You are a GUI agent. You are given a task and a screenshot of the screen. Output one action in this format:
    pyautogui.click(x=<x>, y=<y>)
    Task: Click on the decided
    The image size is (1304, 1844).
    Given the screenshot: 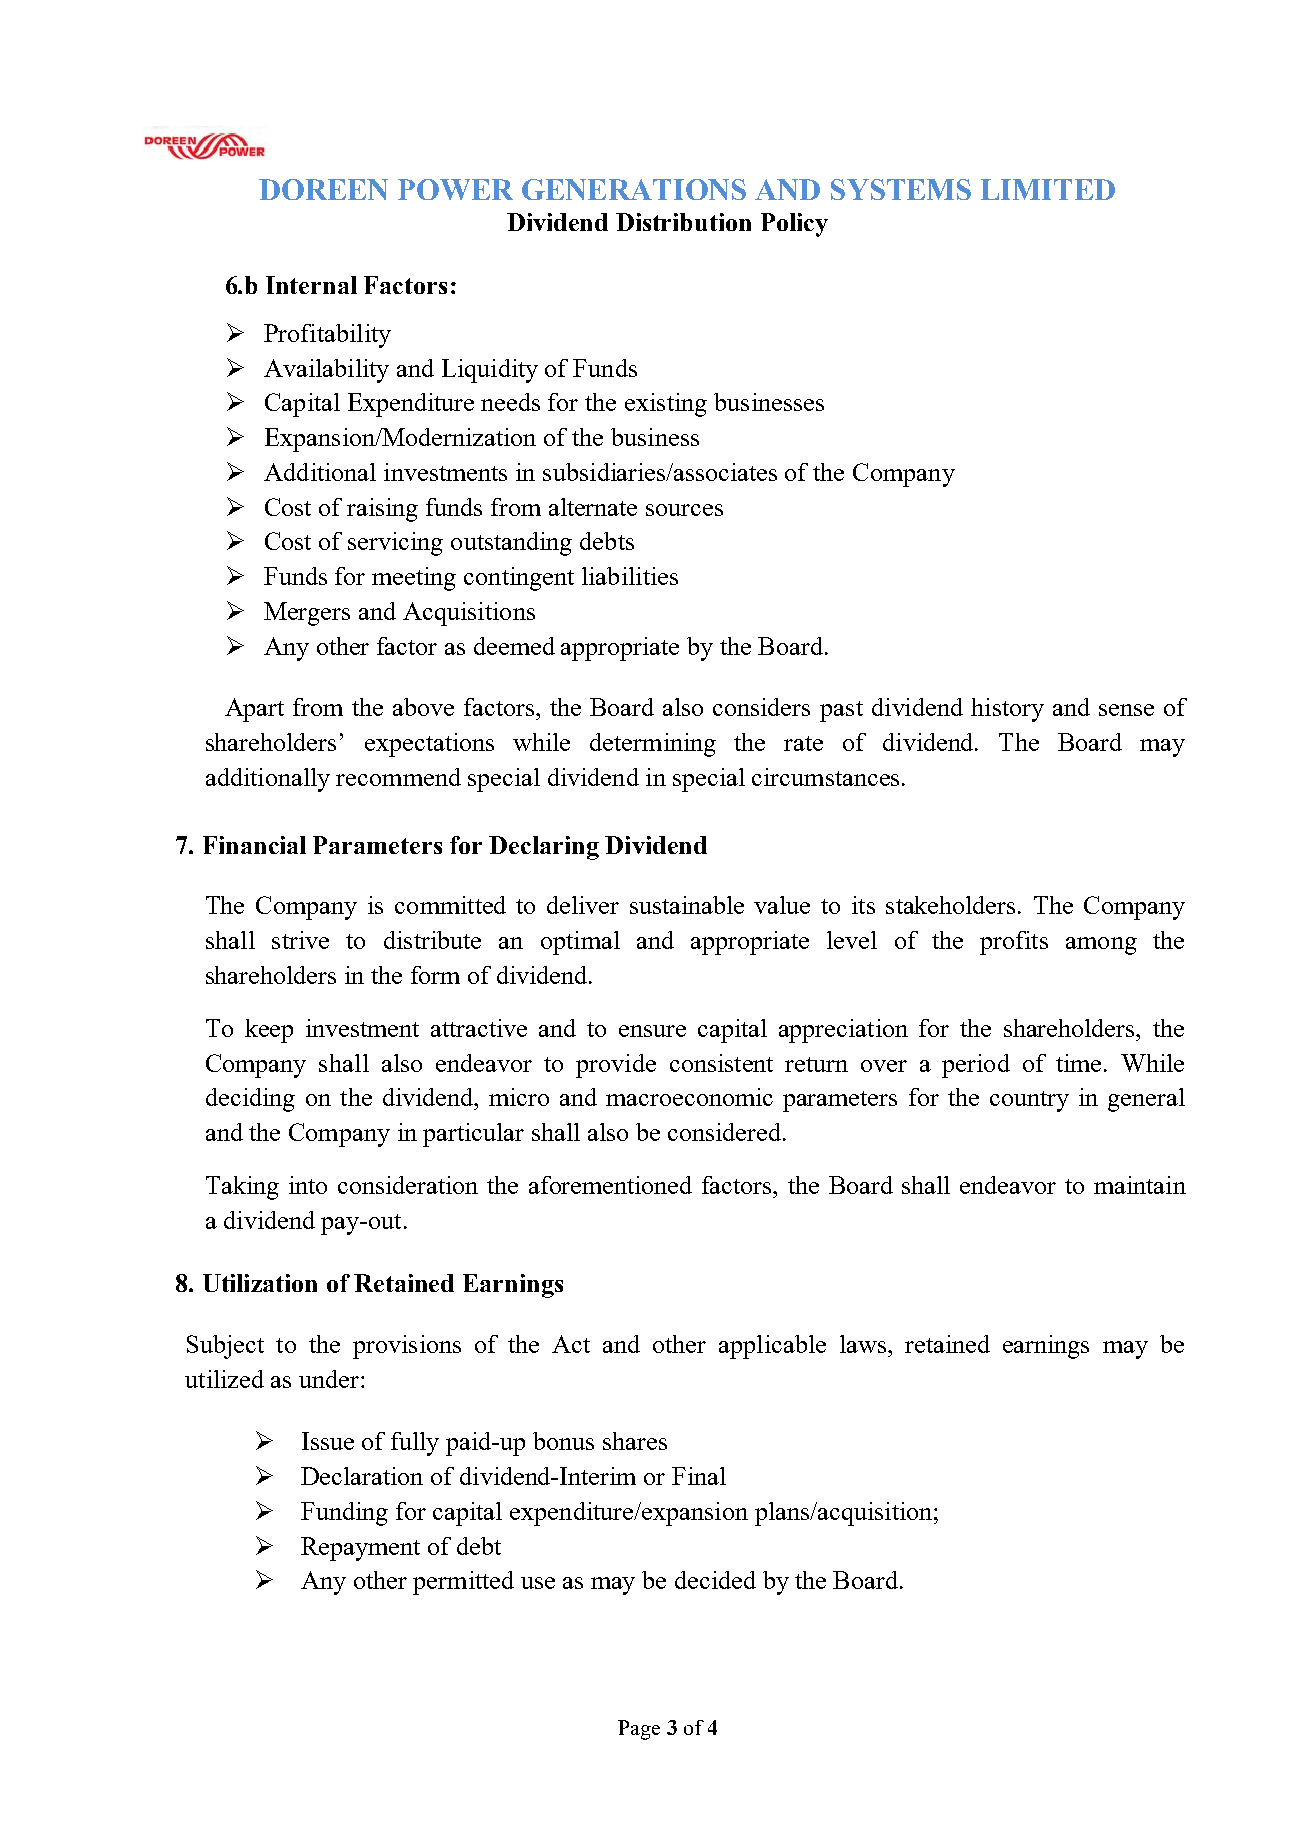 What is the action you would take?
    pyautogui.click(x=715, y=1580)
